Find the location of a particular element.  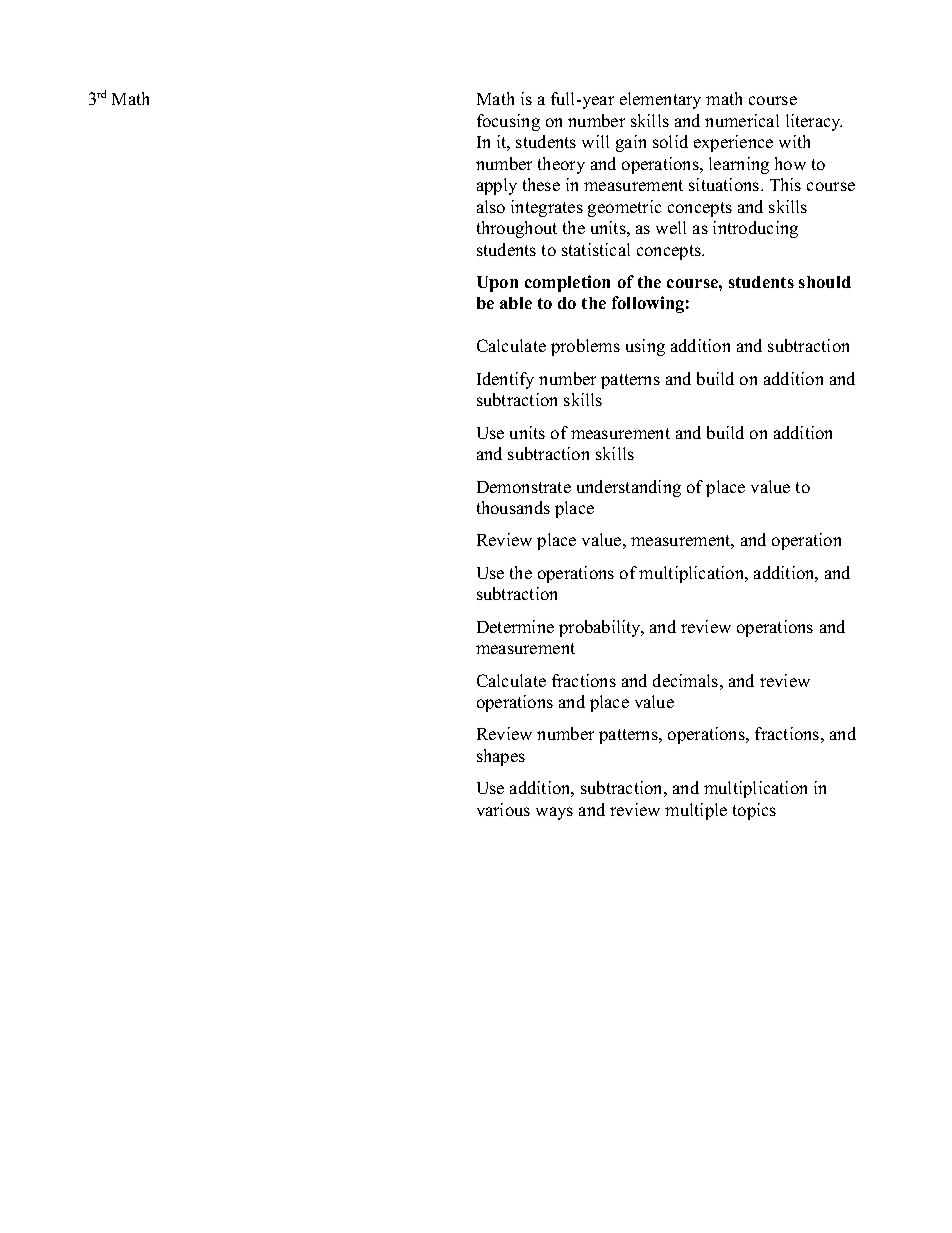

multiple is located at coordinates (696, 811).
